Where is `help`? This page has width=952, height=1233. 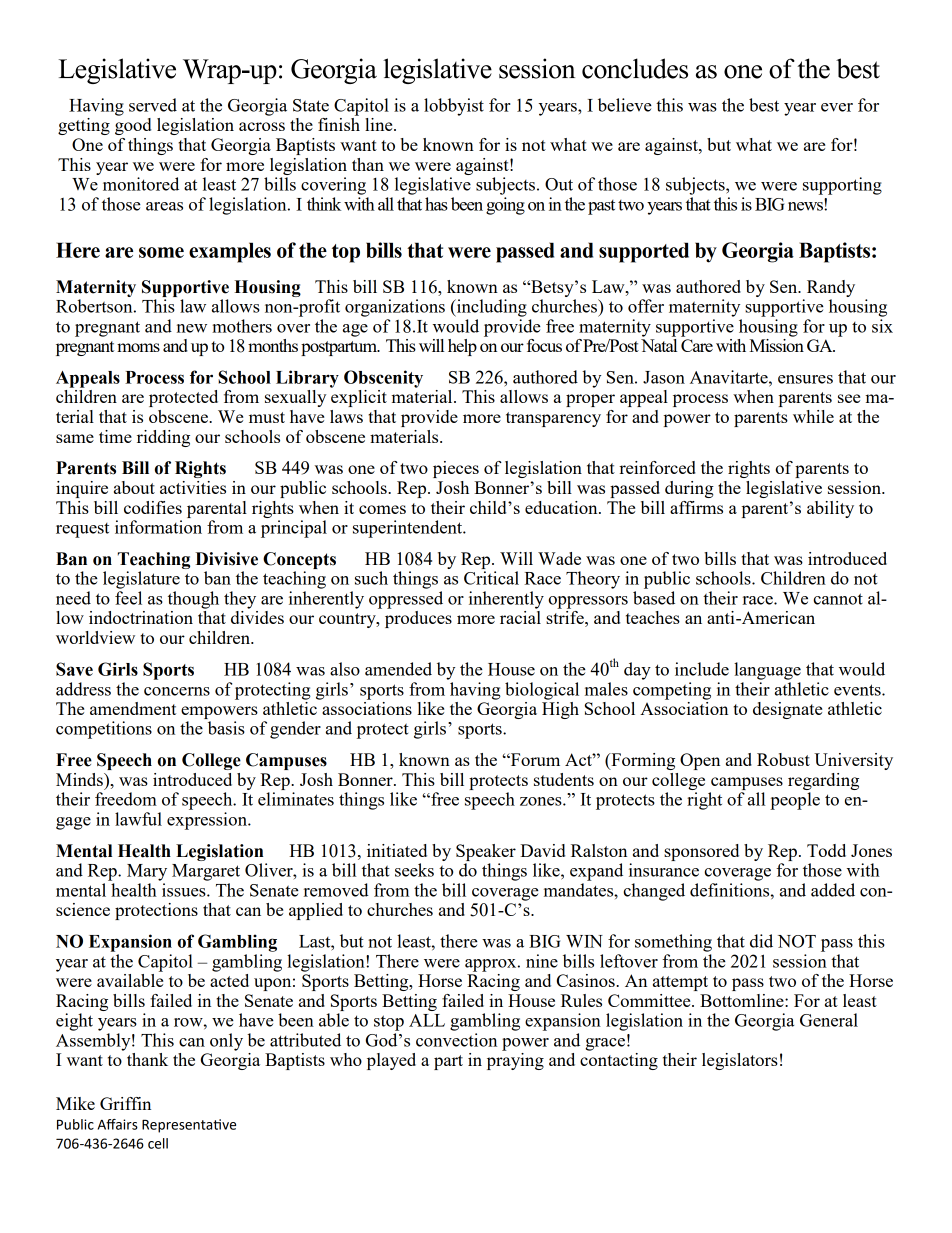
help is located at coordinates (462, 347).
